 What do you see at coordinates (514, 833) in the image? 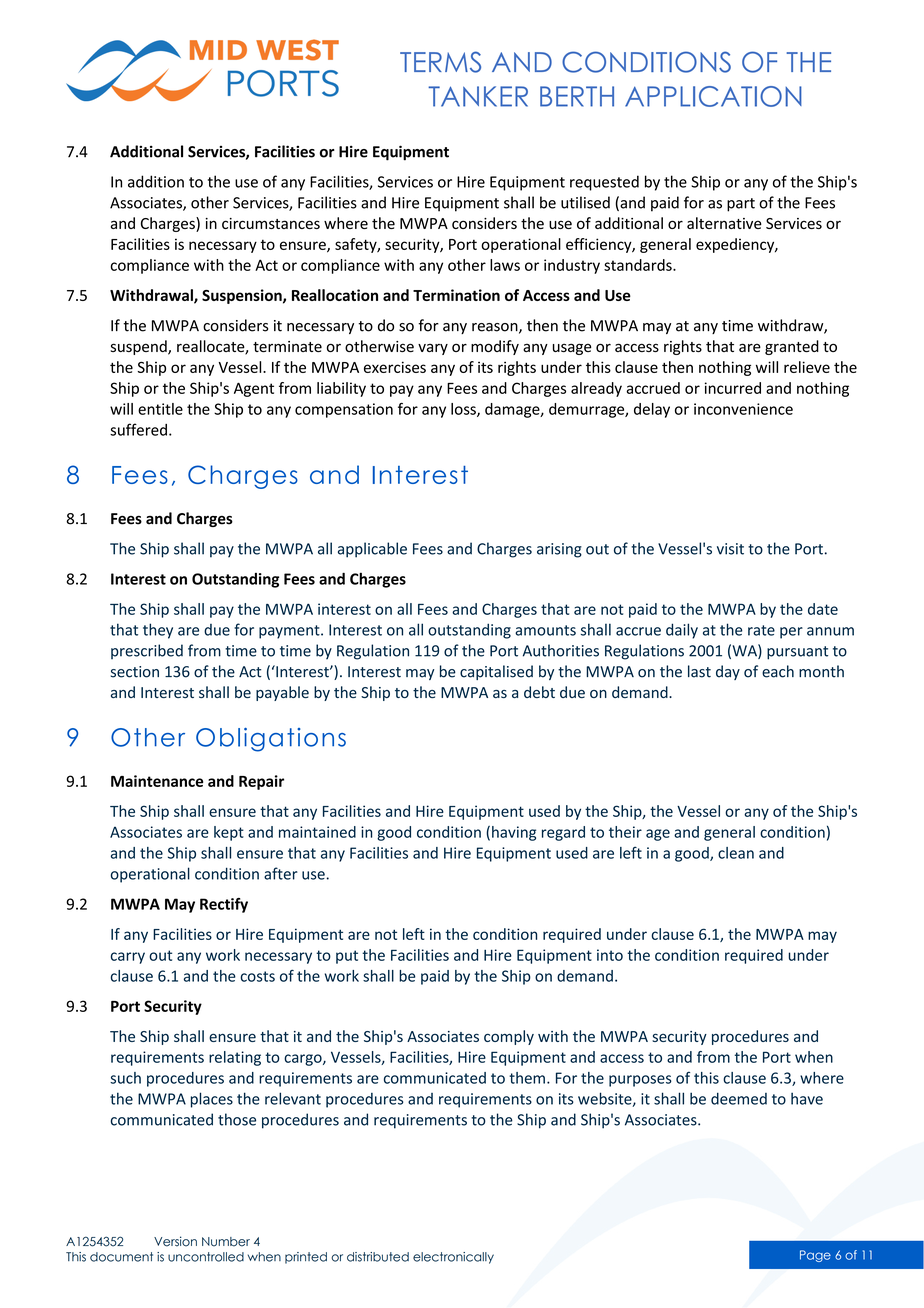
I see `having` at bounding box center [514, 833].
